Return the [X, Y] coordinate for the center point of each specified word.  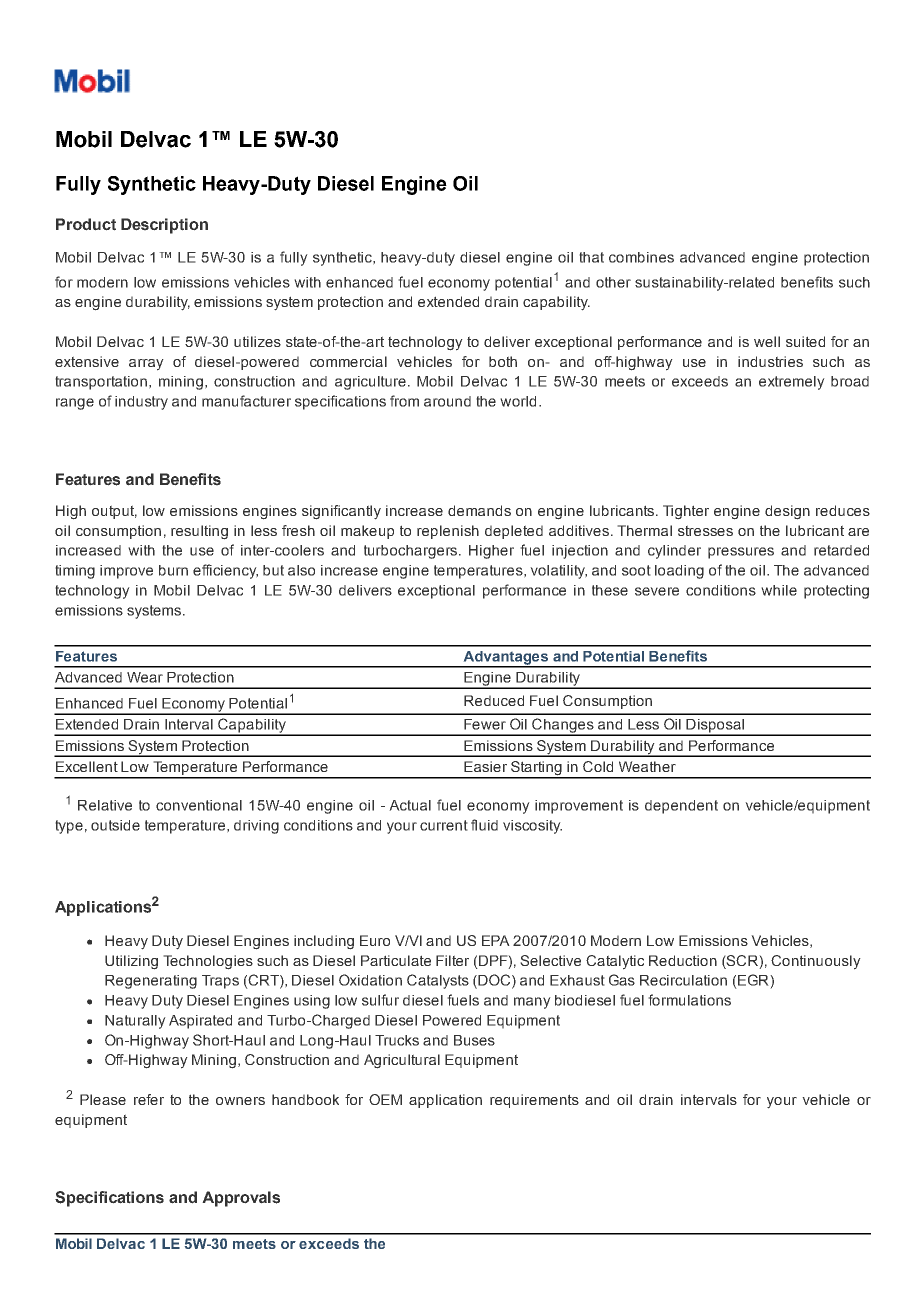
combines [641, 257]
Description [164, 226]
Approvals [241, 1199]
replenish [448, 532]
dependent [681, 807]
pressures [741, 553]
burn [173, 570]
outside [115, 825]
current [444, 825]
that [591, 257]
